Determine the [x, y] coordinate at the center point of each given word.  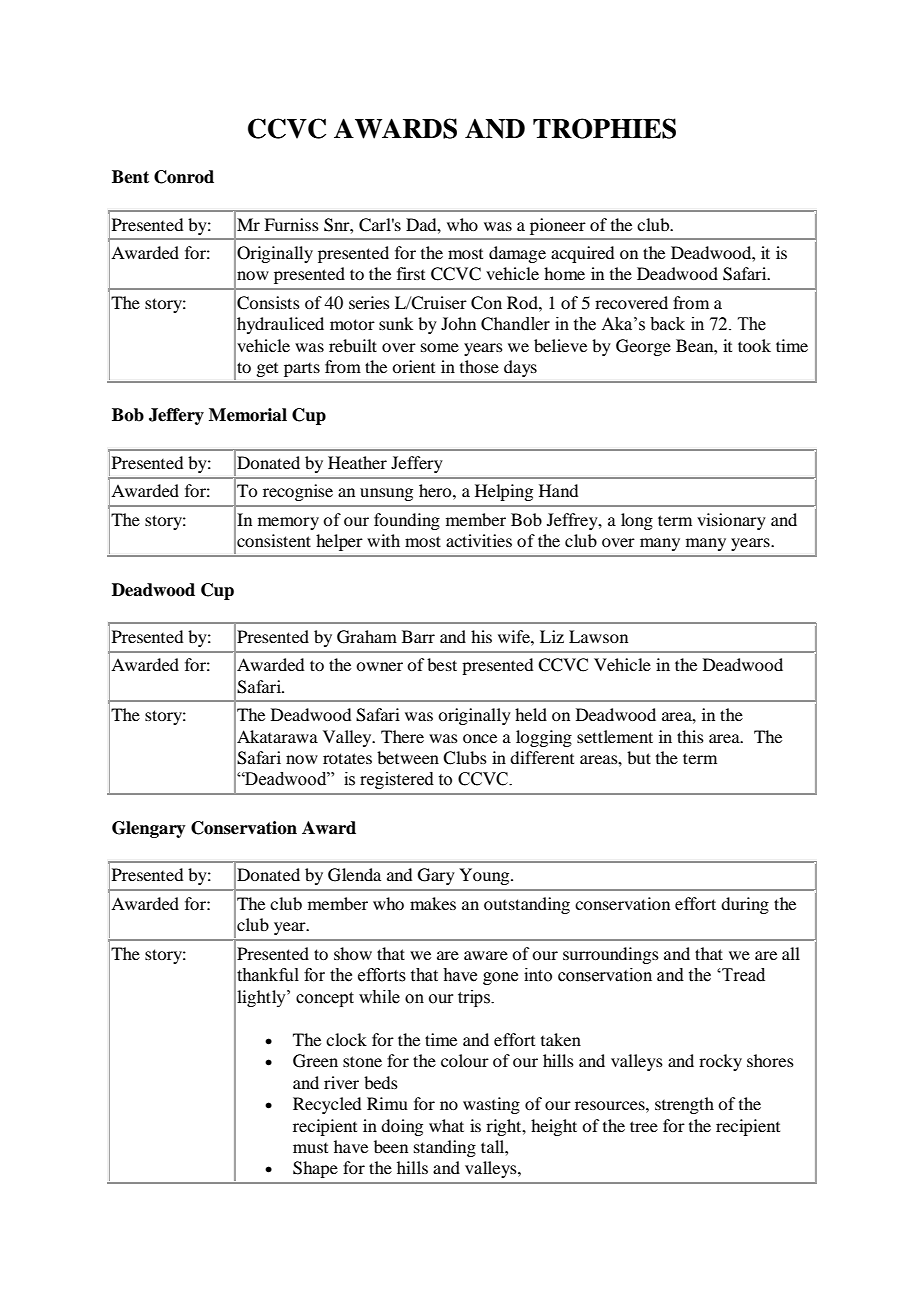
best [442, 664]
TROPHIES [604, 128]
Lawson [598, 636]
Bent [130, 177]
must [310, 1148]
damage [517, 254]
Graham [367, 637]
